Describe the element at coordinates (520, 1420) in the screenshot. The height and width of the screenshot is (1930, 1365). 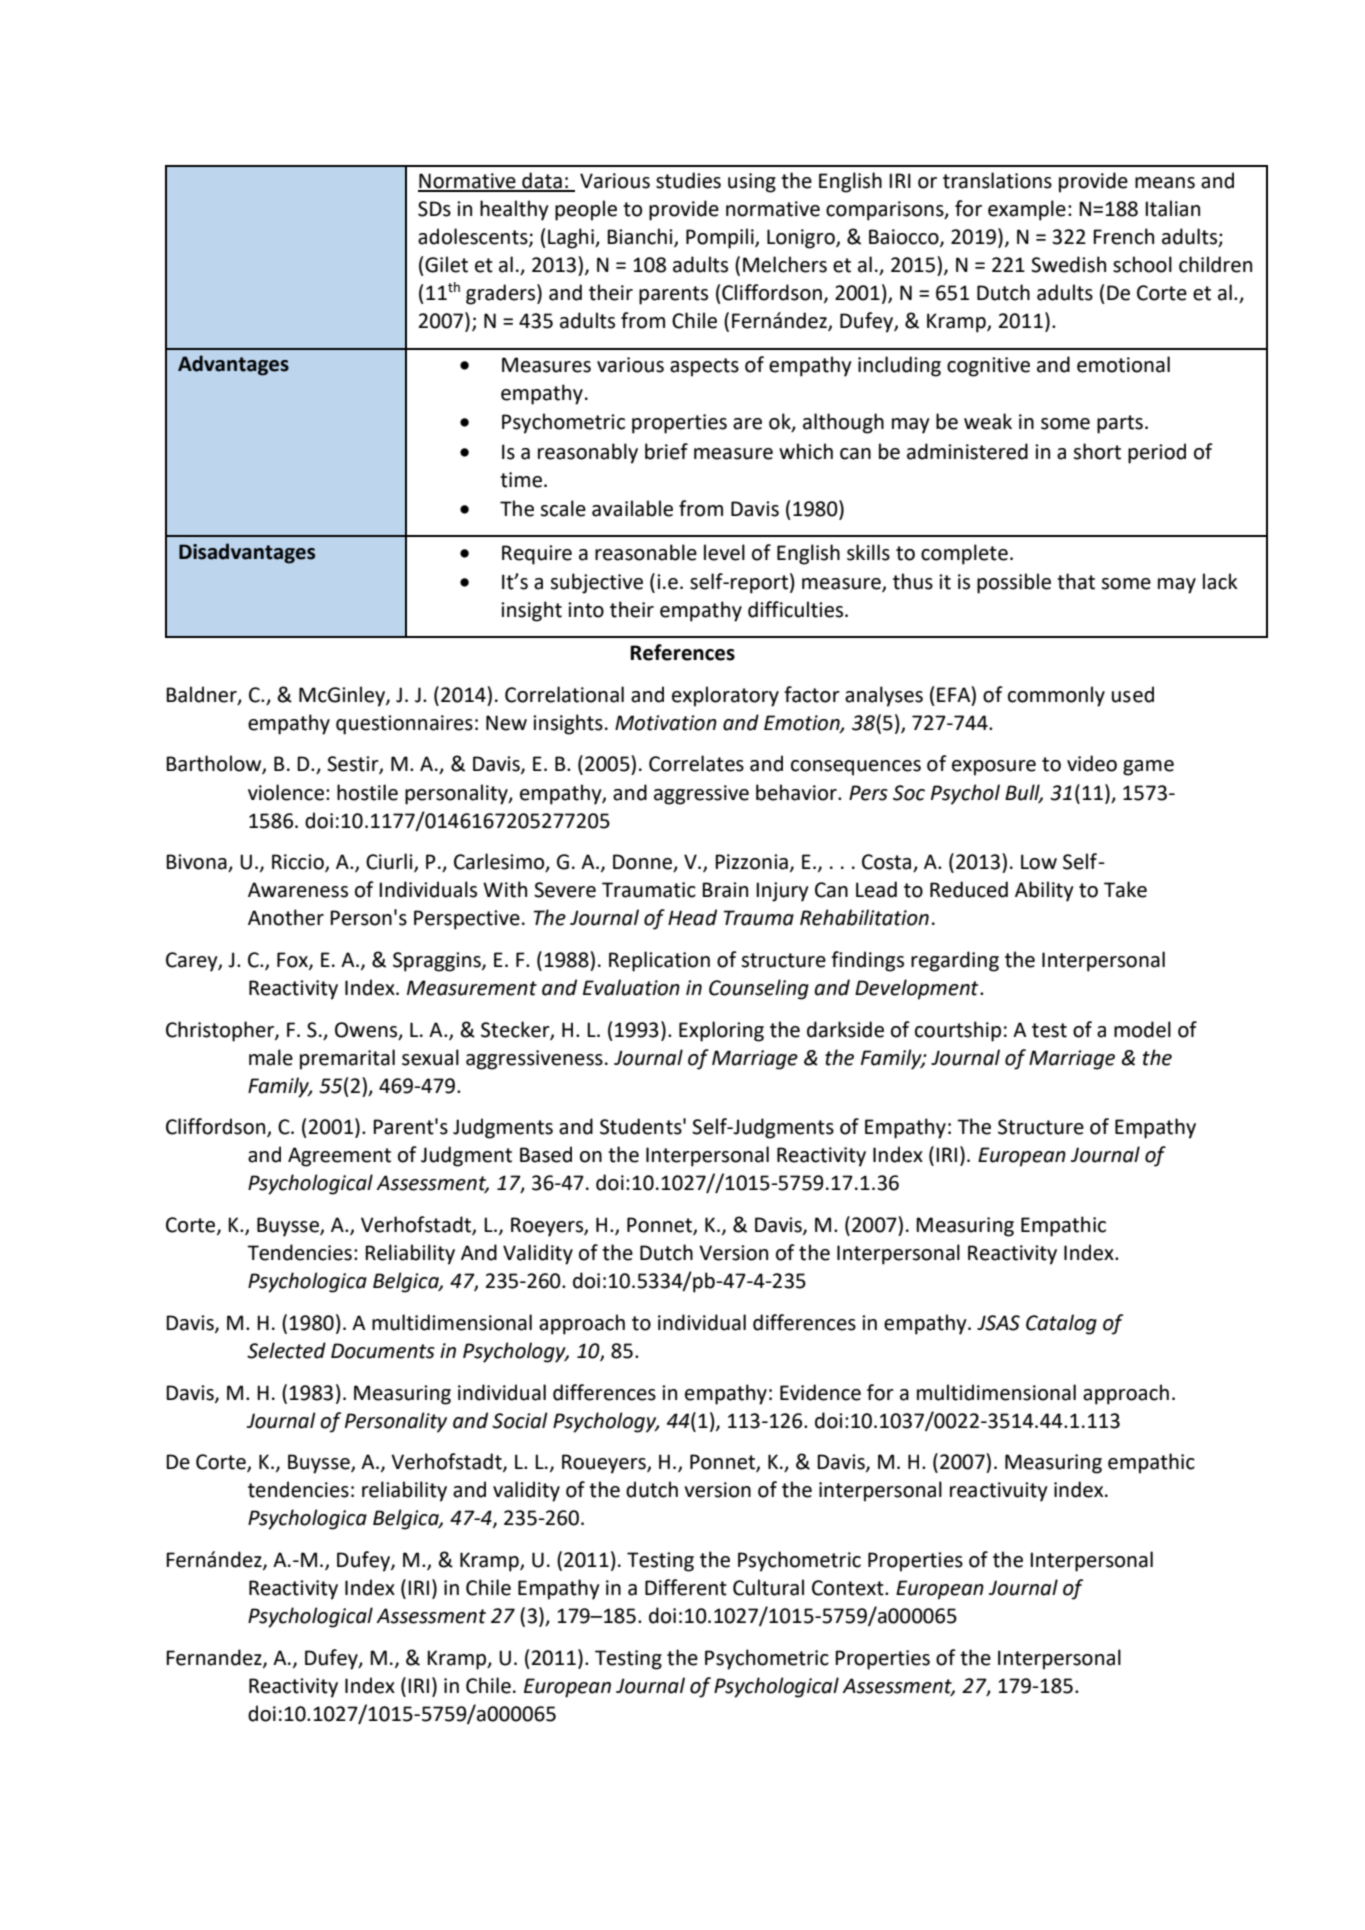
I see `Social` at that location.
